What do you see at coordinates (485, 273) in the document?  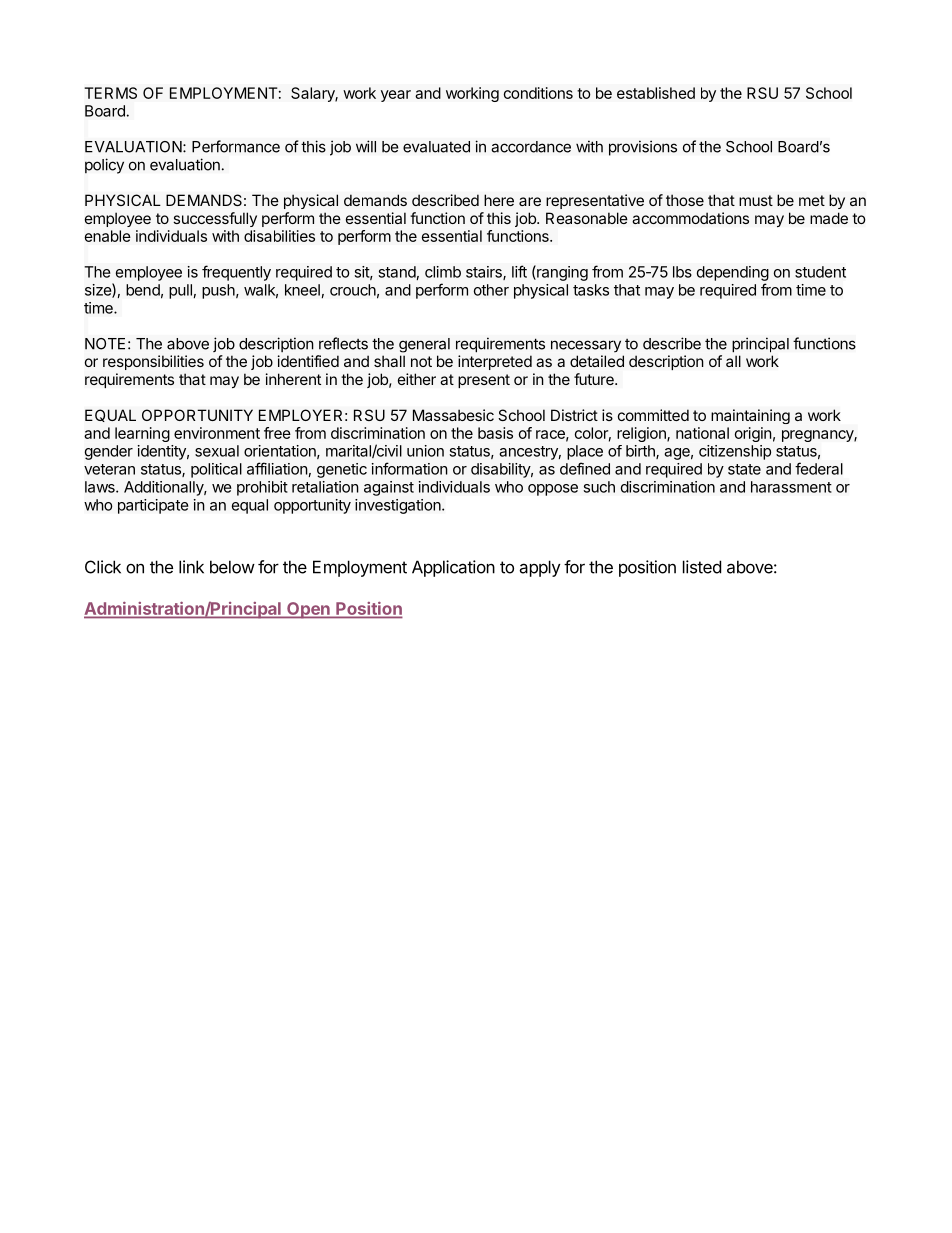 I see `stairs` at bounding box center [485, 273].
